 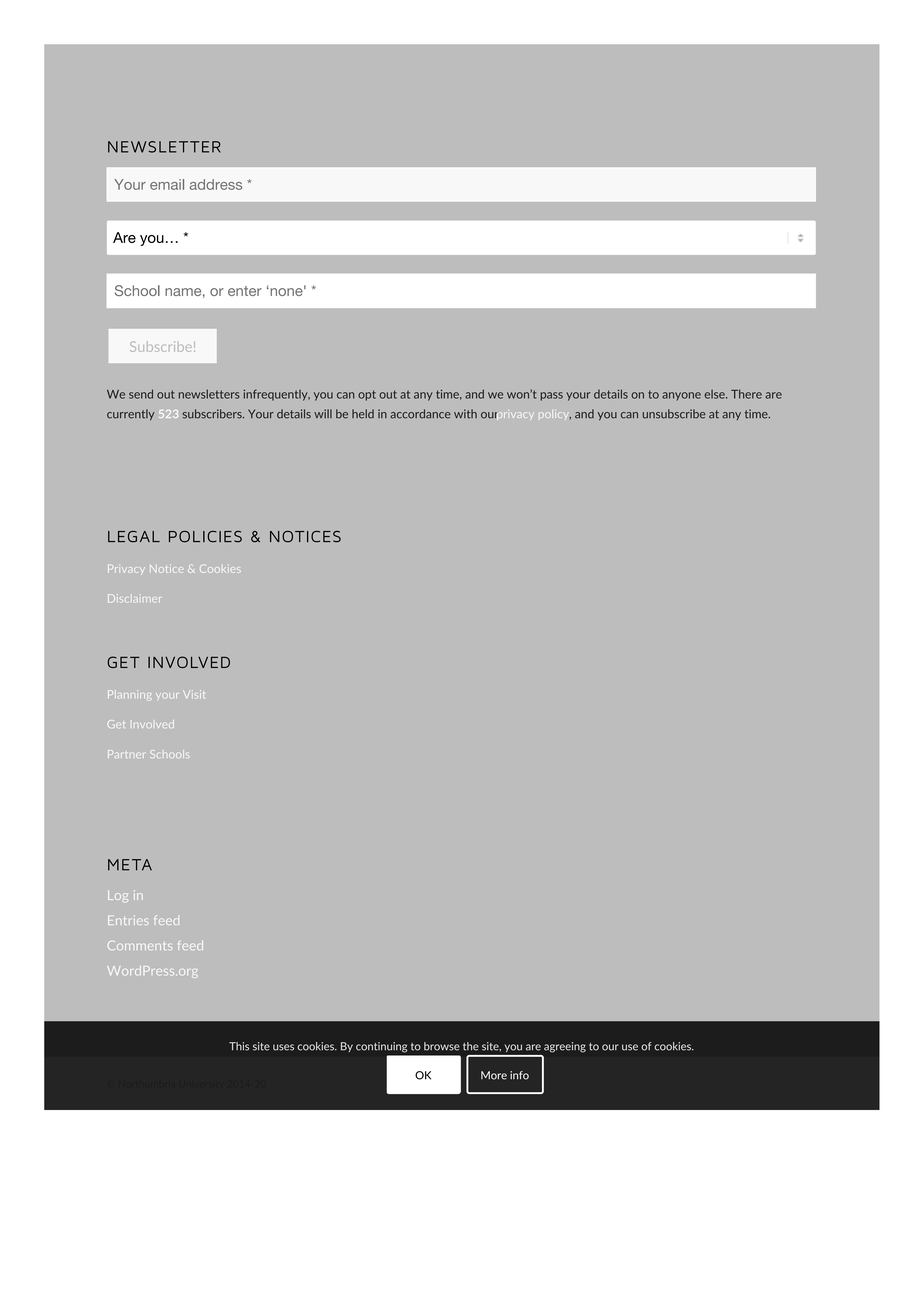 What do you see at coordinates (442, 1046) in the document?
I see `browse` at bounding box center [442, 1046].
